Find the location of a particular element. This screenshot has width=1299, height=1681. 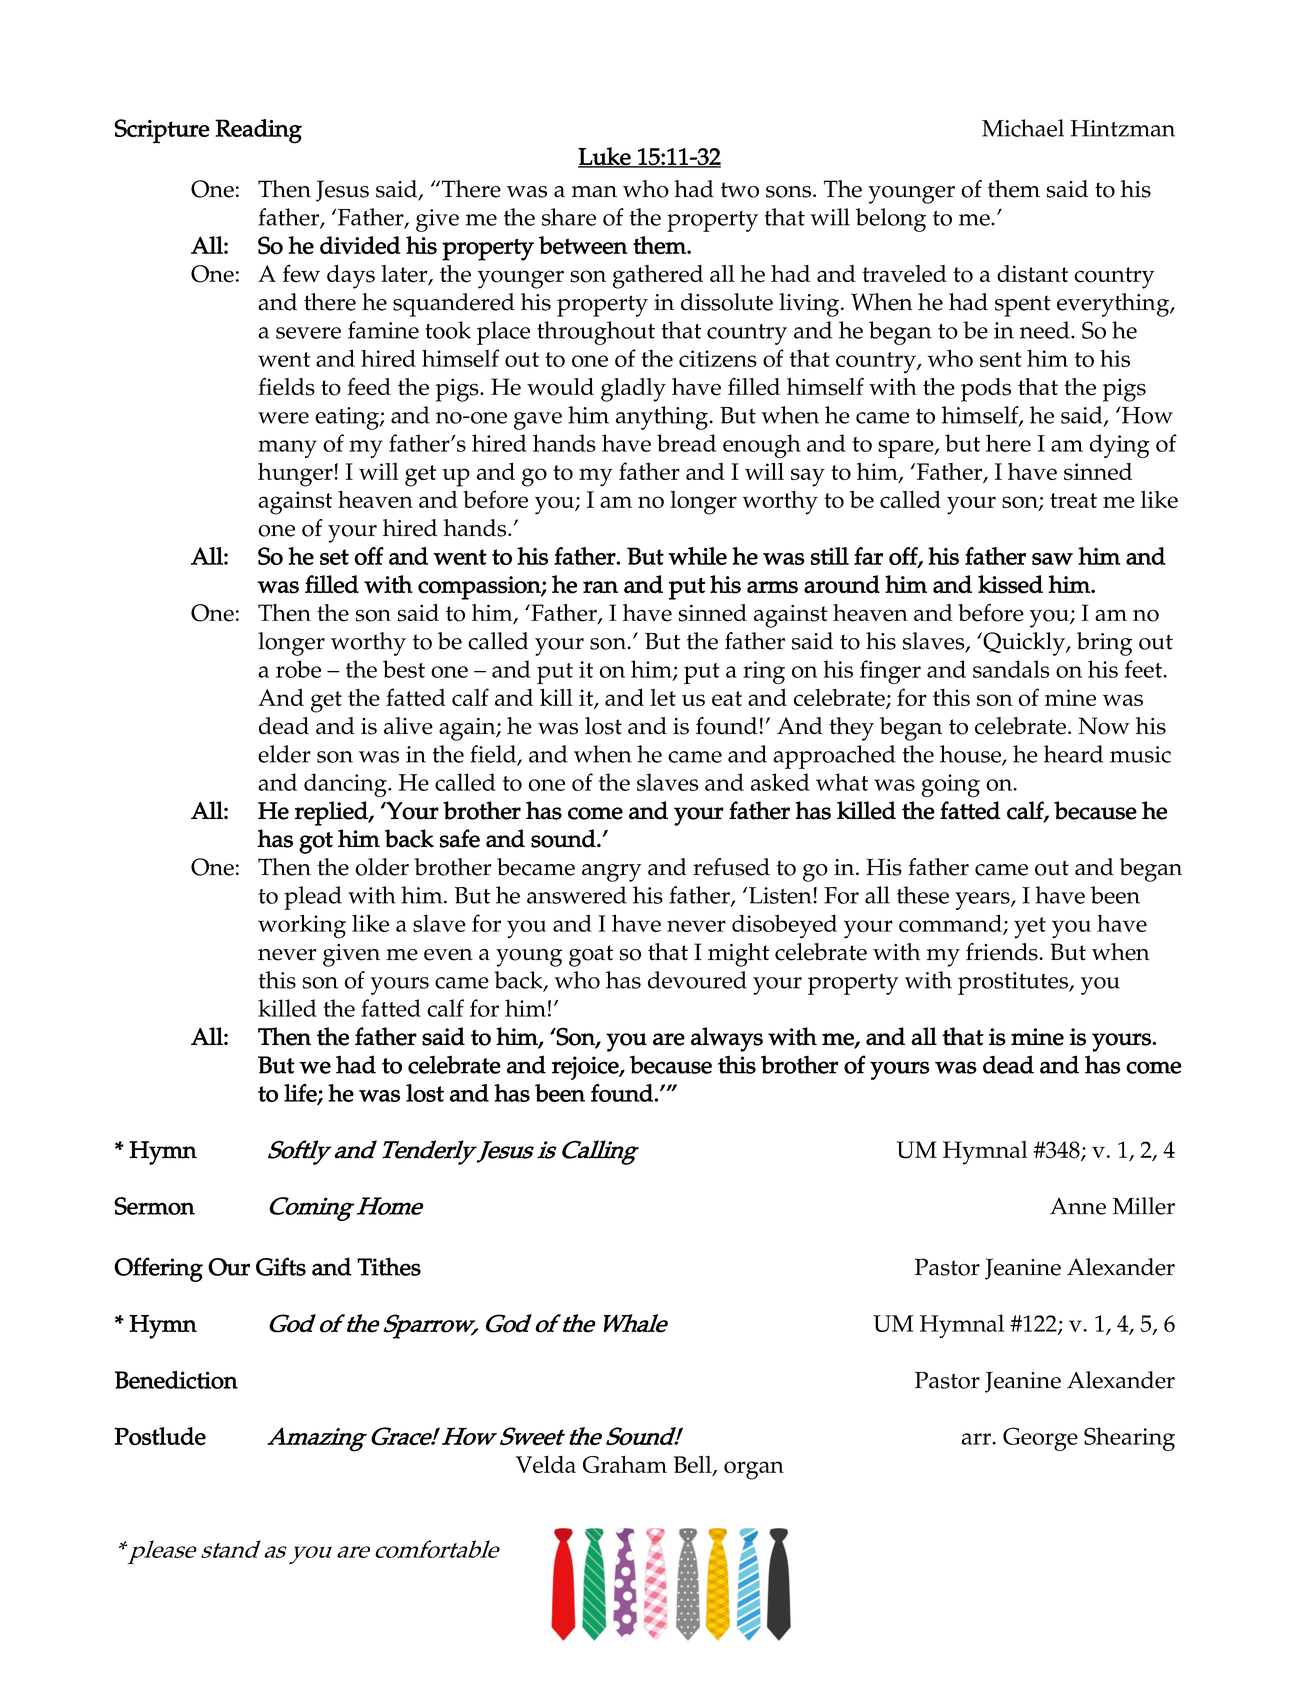

angry is located at coordinates (611, 873).
